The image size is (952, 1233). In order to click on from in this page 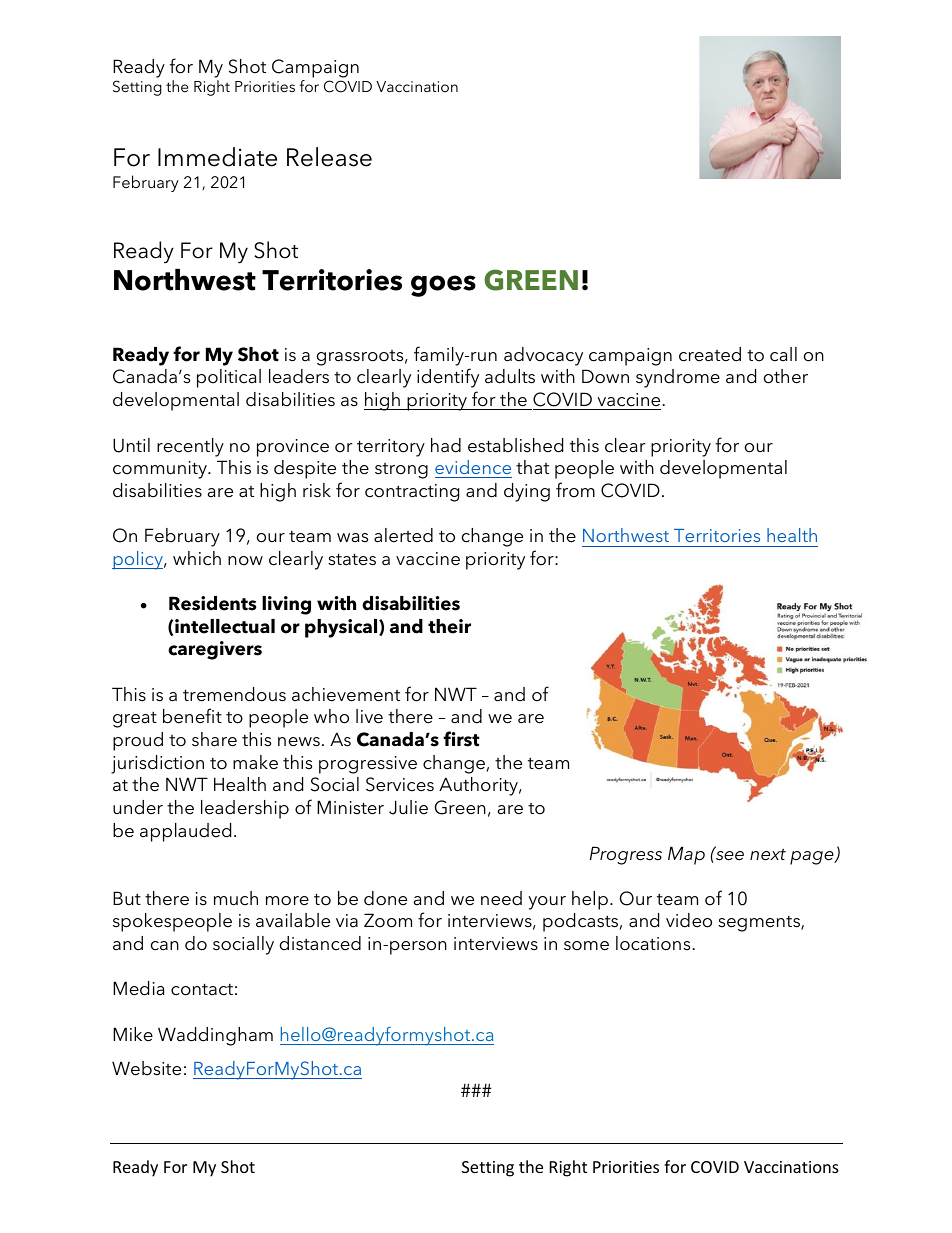, I will do `click(575, 490)`.
